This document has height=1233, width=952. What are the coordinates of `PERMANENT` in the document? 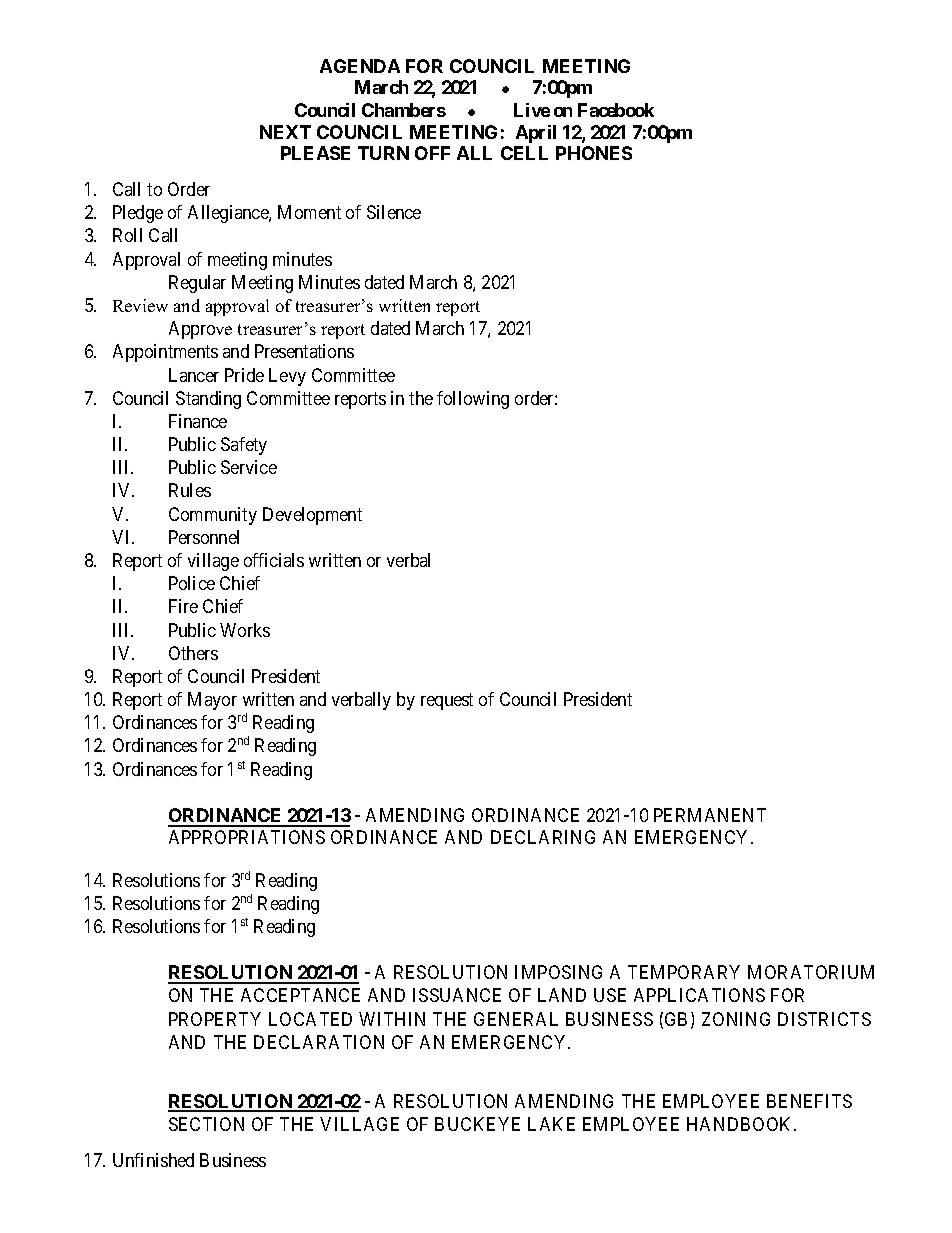 It's located at (710, 815).
